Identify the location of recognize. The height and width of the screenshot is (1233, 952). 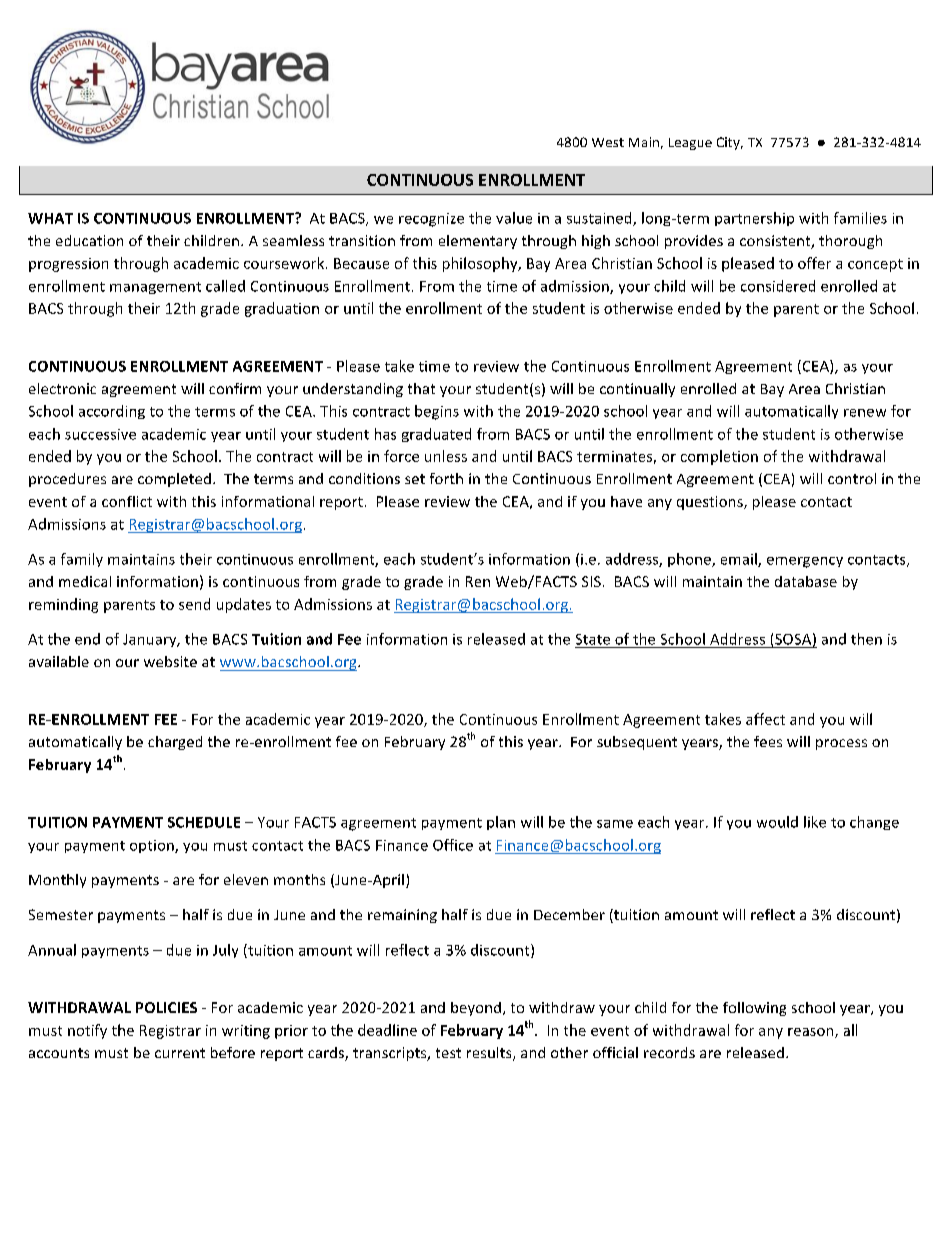
(431, 220).
